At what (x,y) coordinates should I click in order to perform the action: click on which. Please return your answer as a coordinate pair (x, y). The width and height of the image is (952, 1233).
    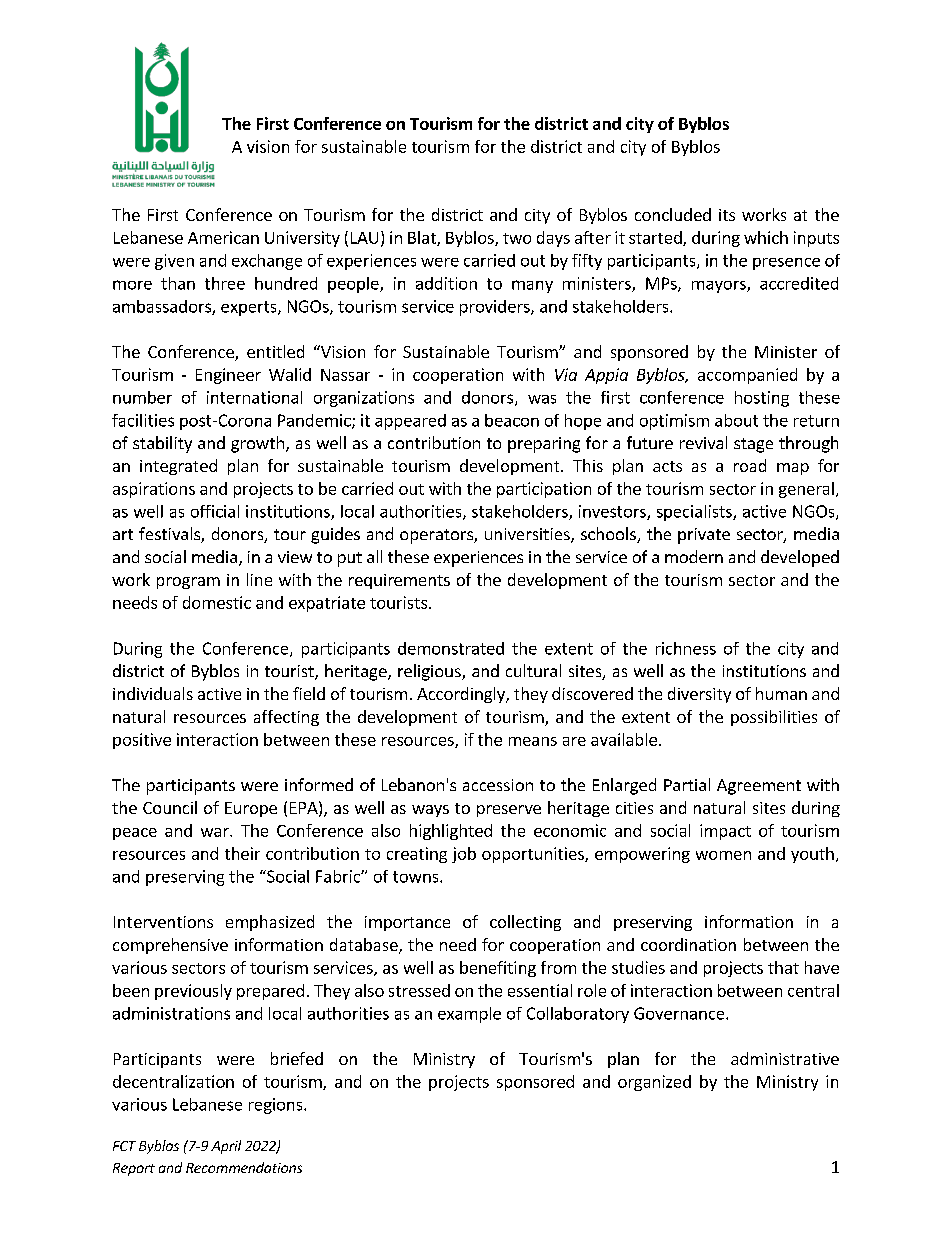
    Looking at the image, I should click on (766, 237).
